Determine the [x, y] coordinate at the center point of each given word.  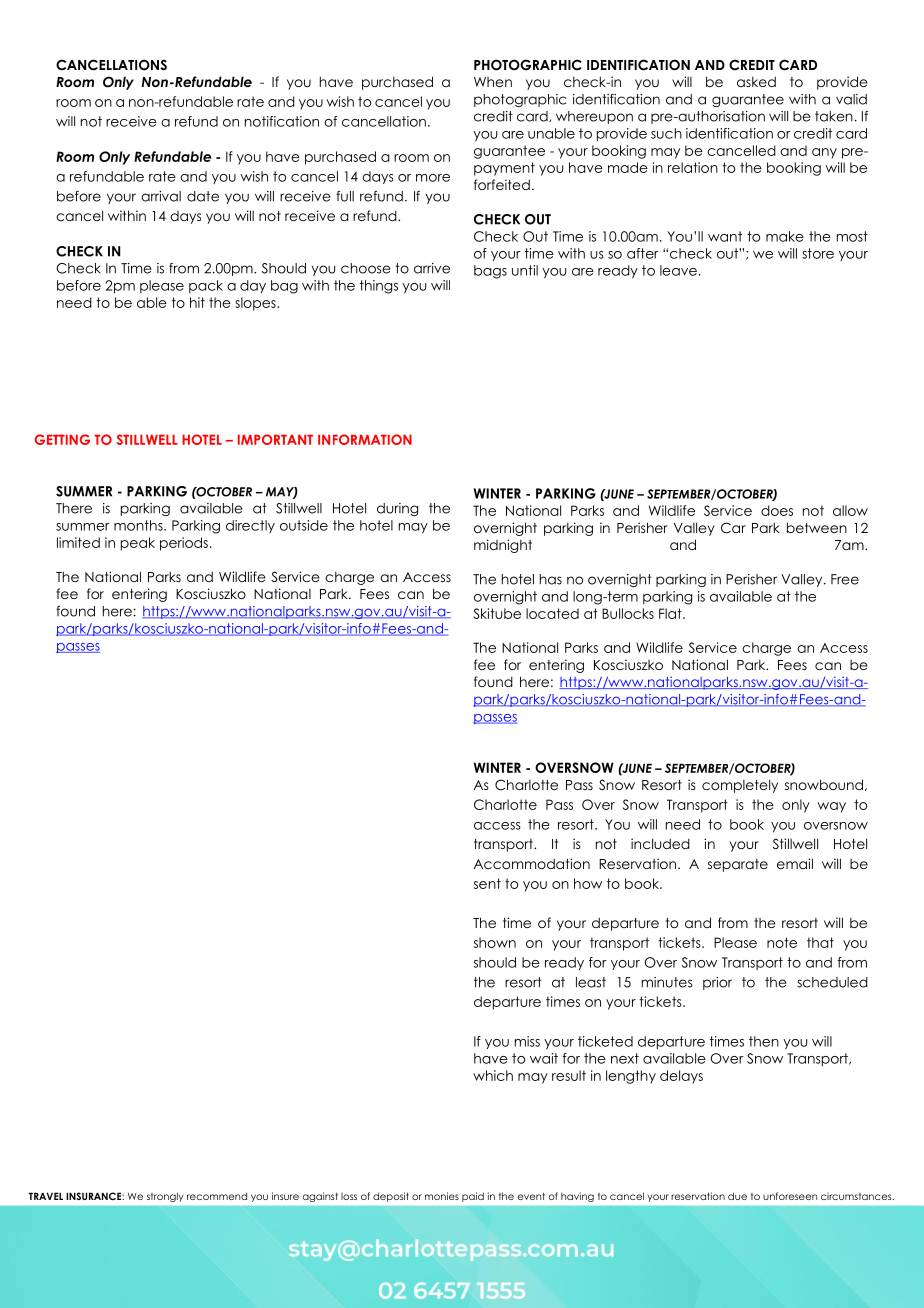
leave [678, 270]
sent [487, 883]
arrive [432, 268]
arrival [161, 196]
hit [197, 302]
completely [740, 786]
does [777, 510]
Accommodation [532, 863]
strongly [165, 1197]
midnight [503, 546]
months [139, 525]
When [493, 82]
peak [138, 544]
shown [495, 942]
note [782, 942]
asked [756, 81]
